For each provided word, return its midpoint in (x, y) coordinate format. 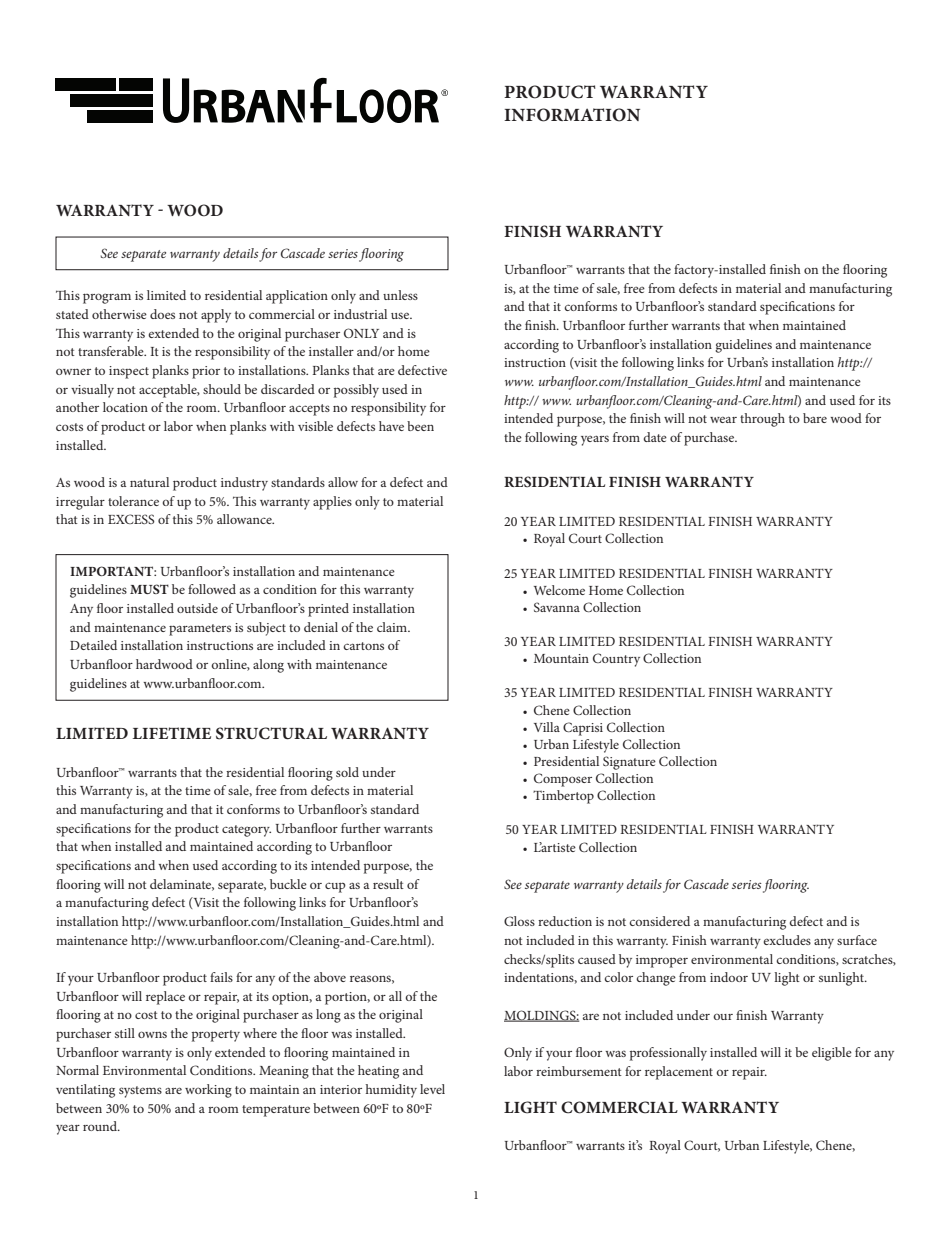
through (762, 420)
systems (140, 1092)
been (420, 426)
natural (149, 482)
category (246, 831)
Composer (563, 780)
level (432, 1089)
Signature (629, 763)
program (107, 298)
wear (723, 420)
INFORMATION (572, 115)
